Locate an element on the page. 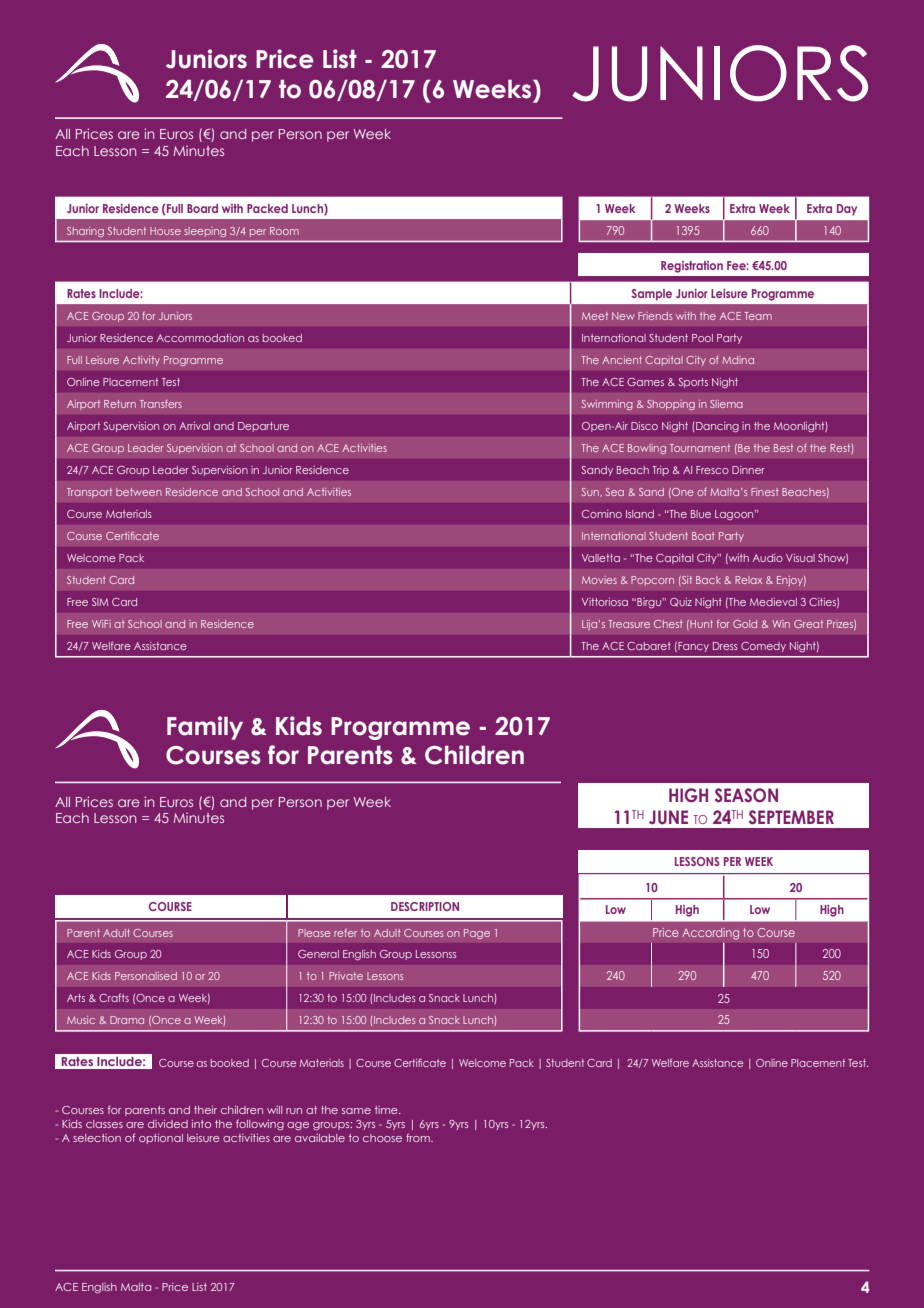 The height and width of the document is (1308, 924). Treasure is located at coordinates (629, 624).
